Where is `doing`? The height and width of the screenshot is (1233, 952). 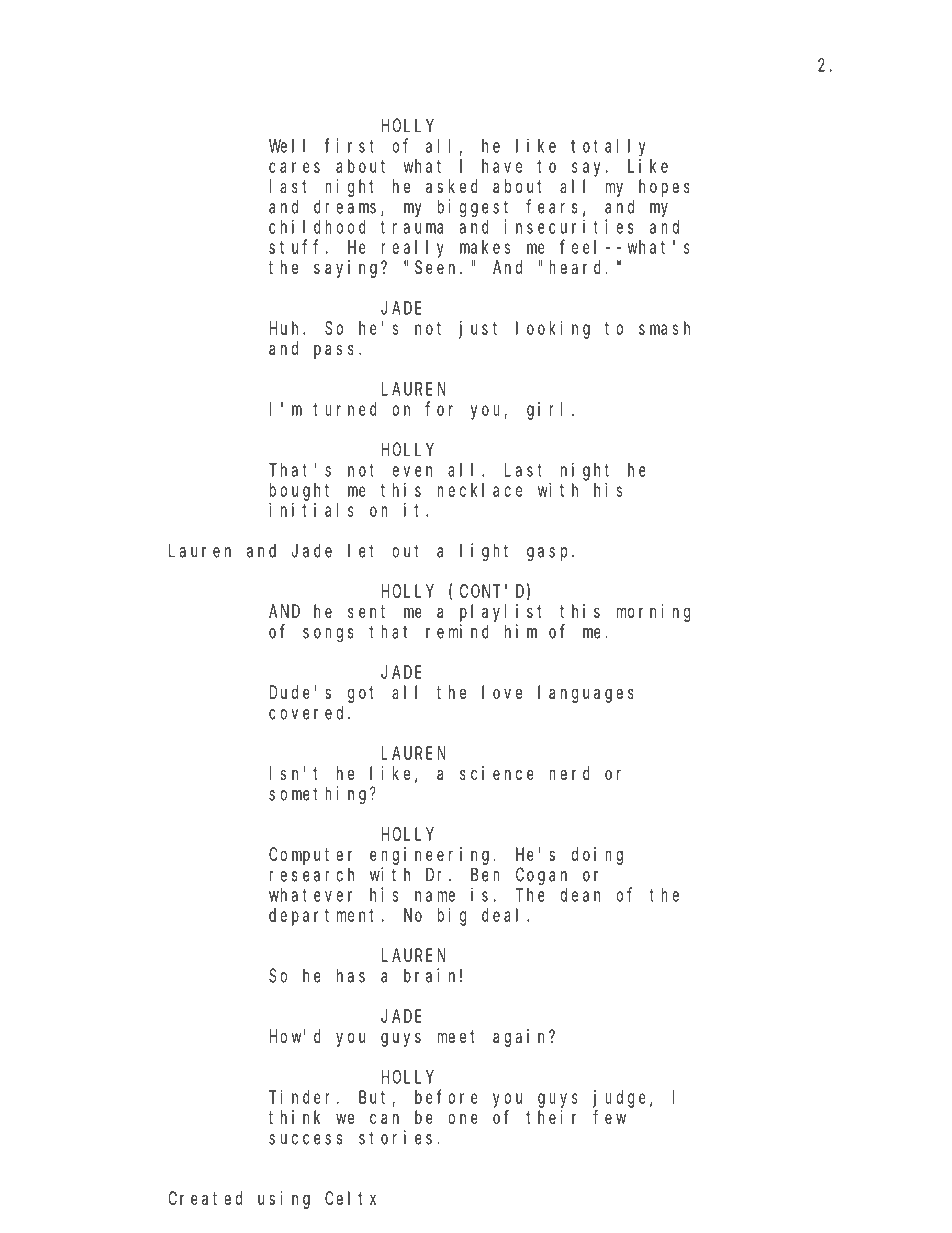
doing is located at coordinates (597, 856).
